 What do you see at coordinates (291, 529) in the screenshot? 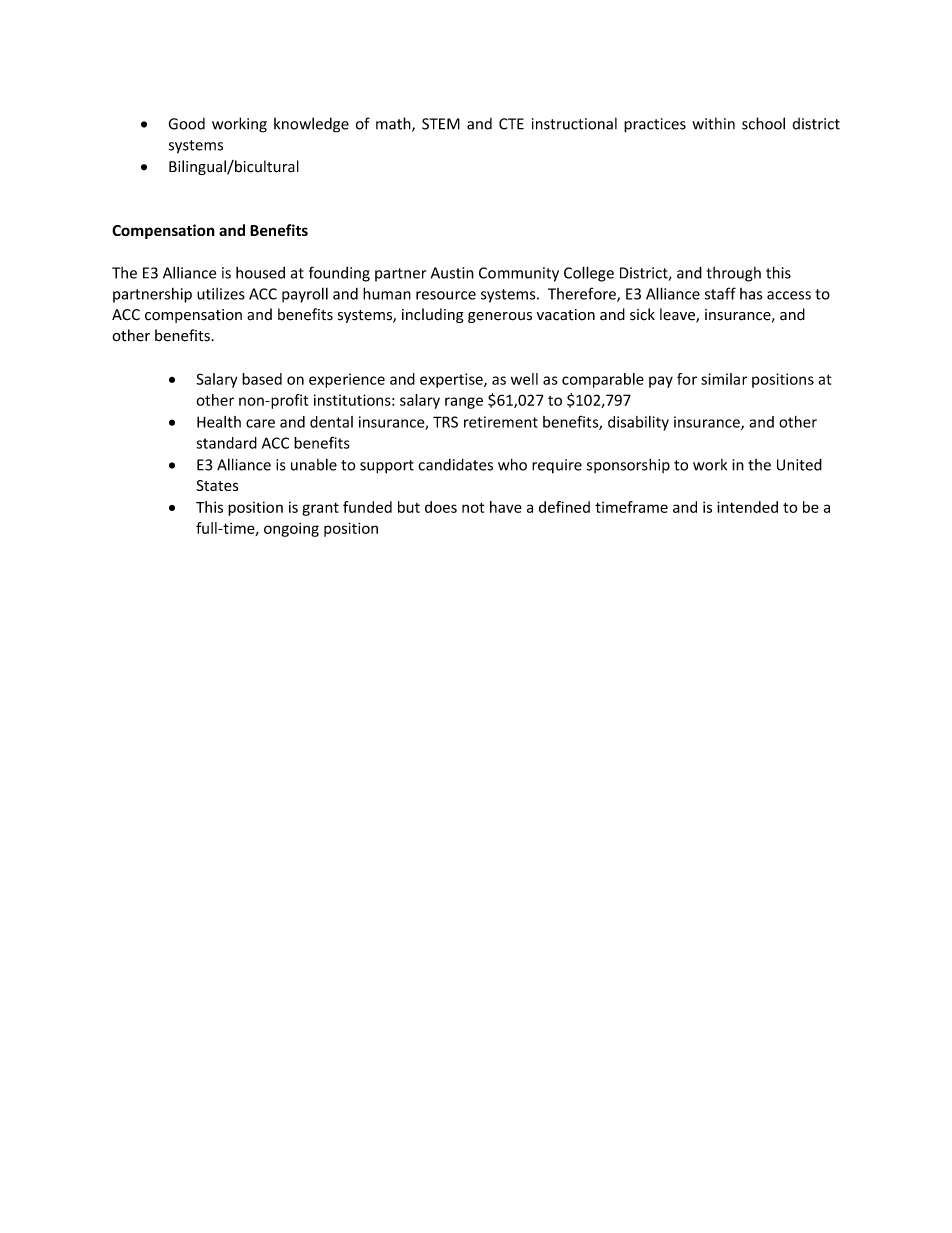
I see `ongoing` at bounding box center [291, 529].
